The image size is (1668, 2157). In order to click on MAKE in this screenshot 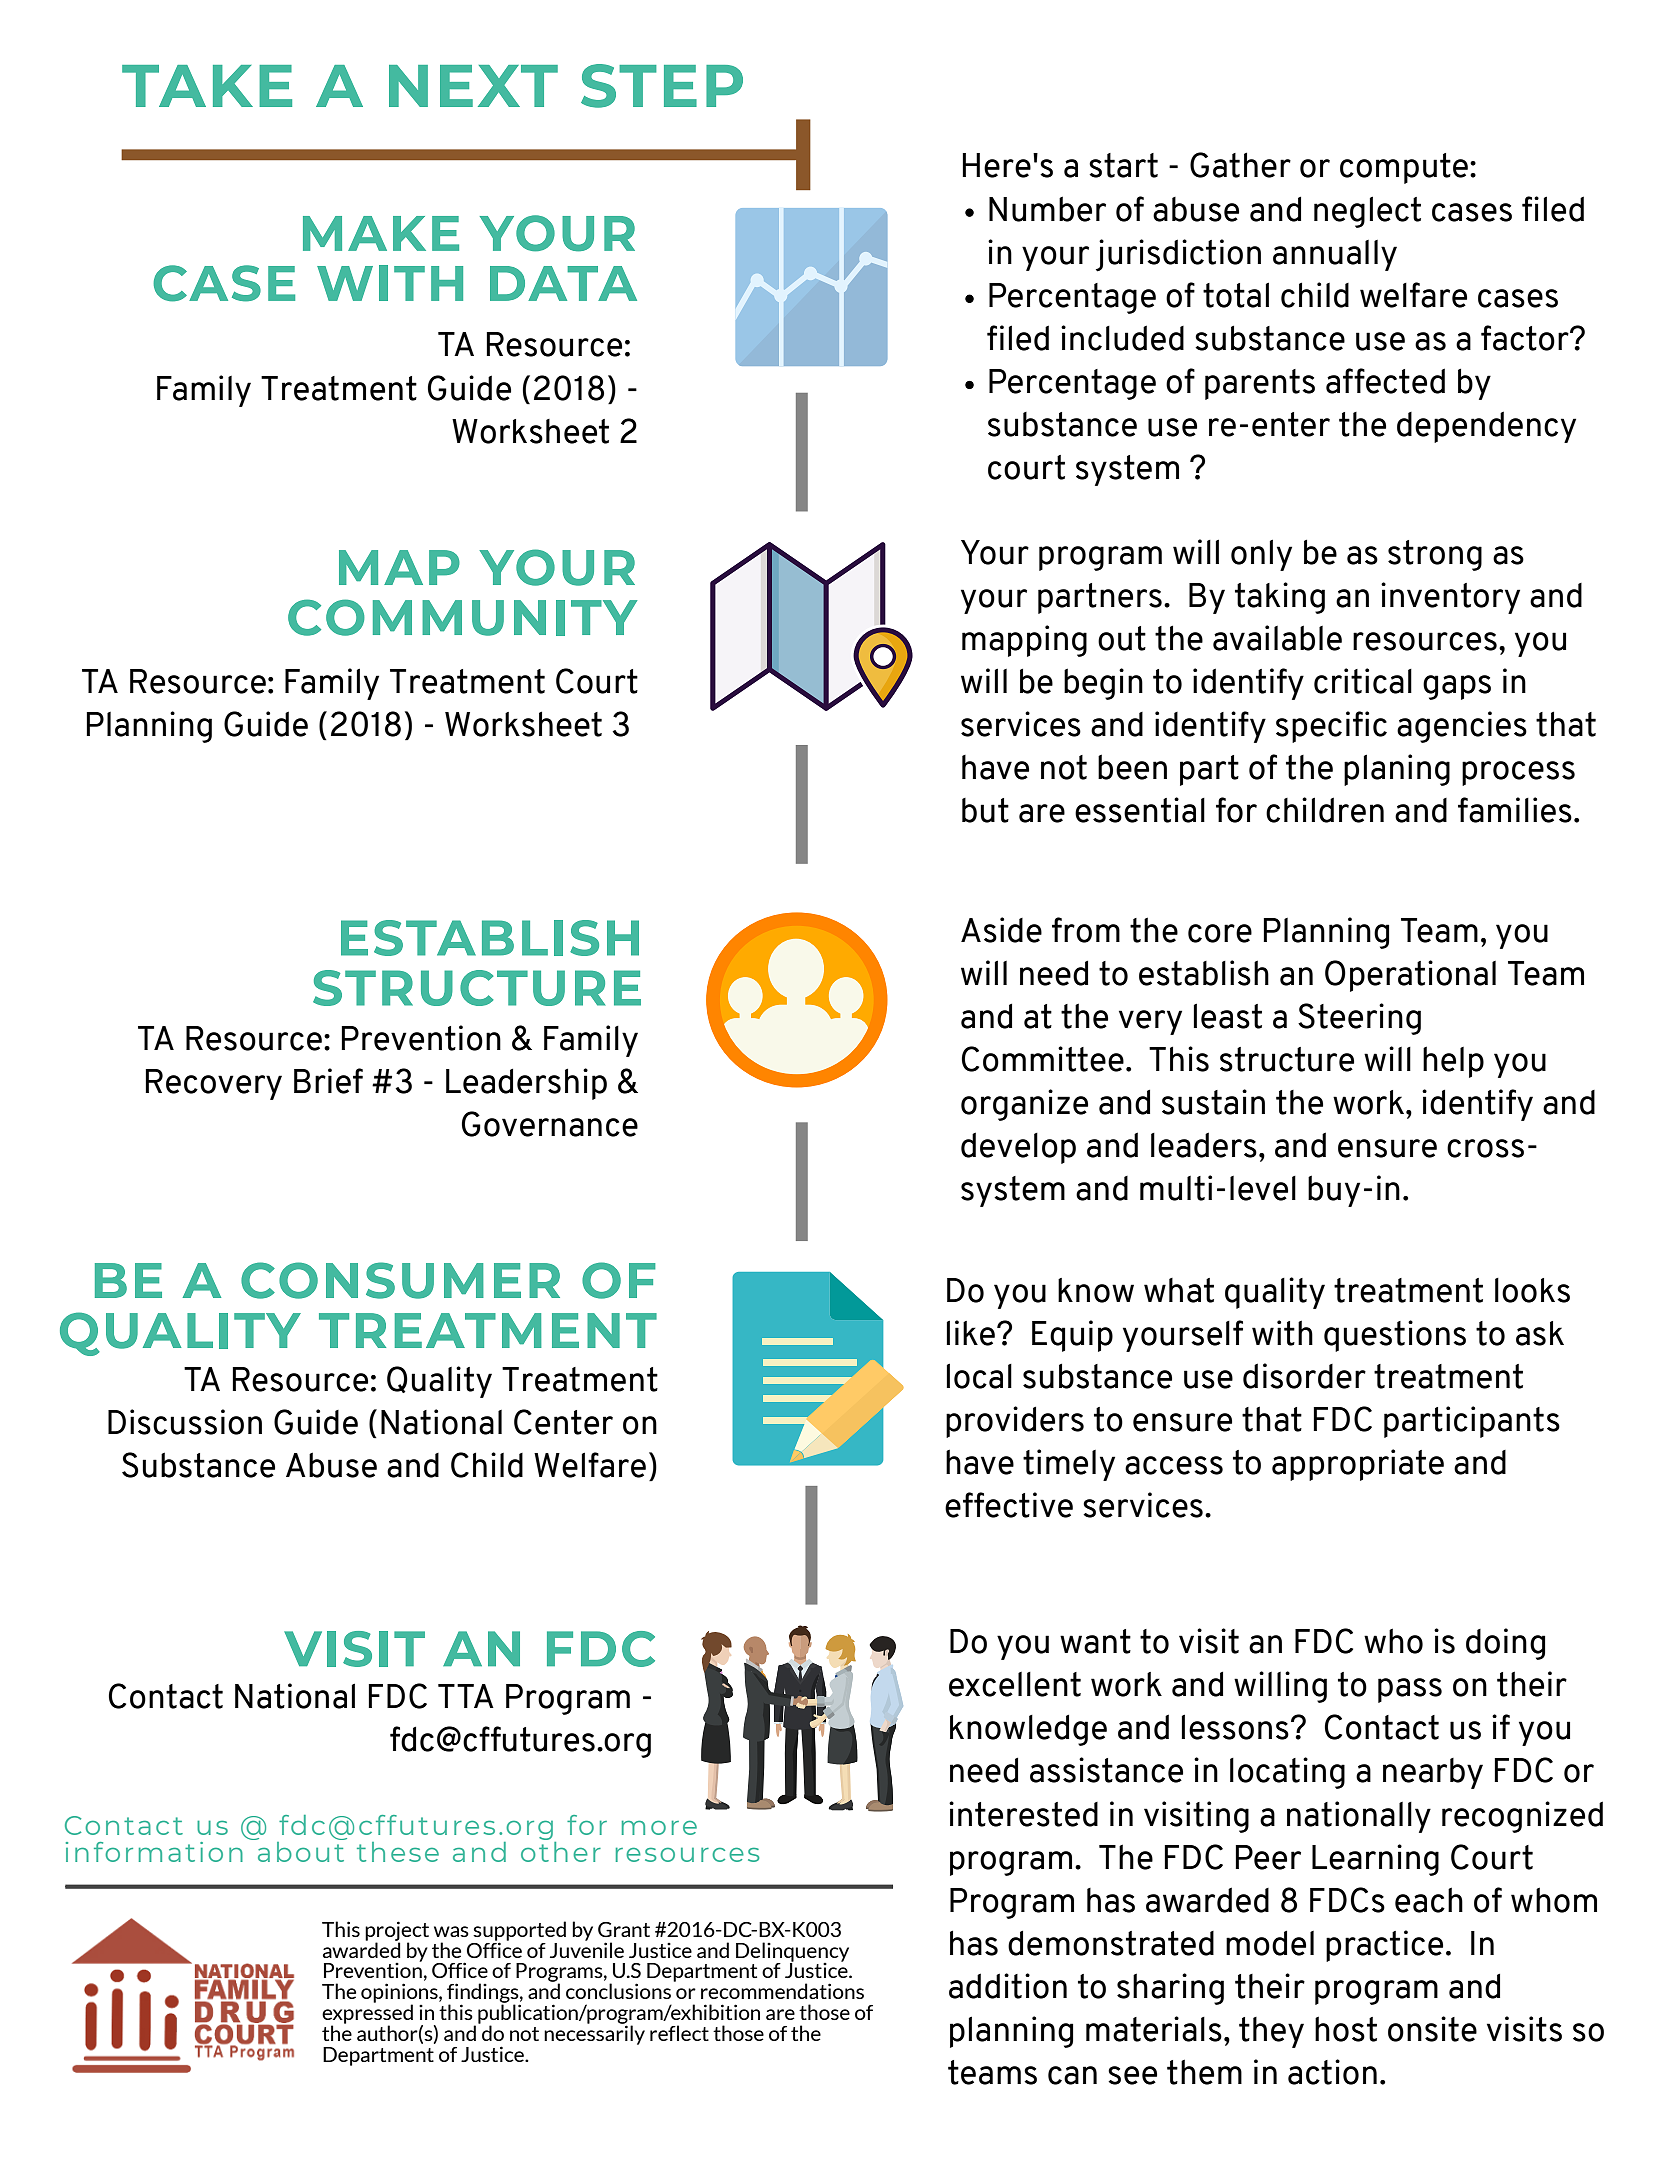, I will do `click(381, 233)`.
